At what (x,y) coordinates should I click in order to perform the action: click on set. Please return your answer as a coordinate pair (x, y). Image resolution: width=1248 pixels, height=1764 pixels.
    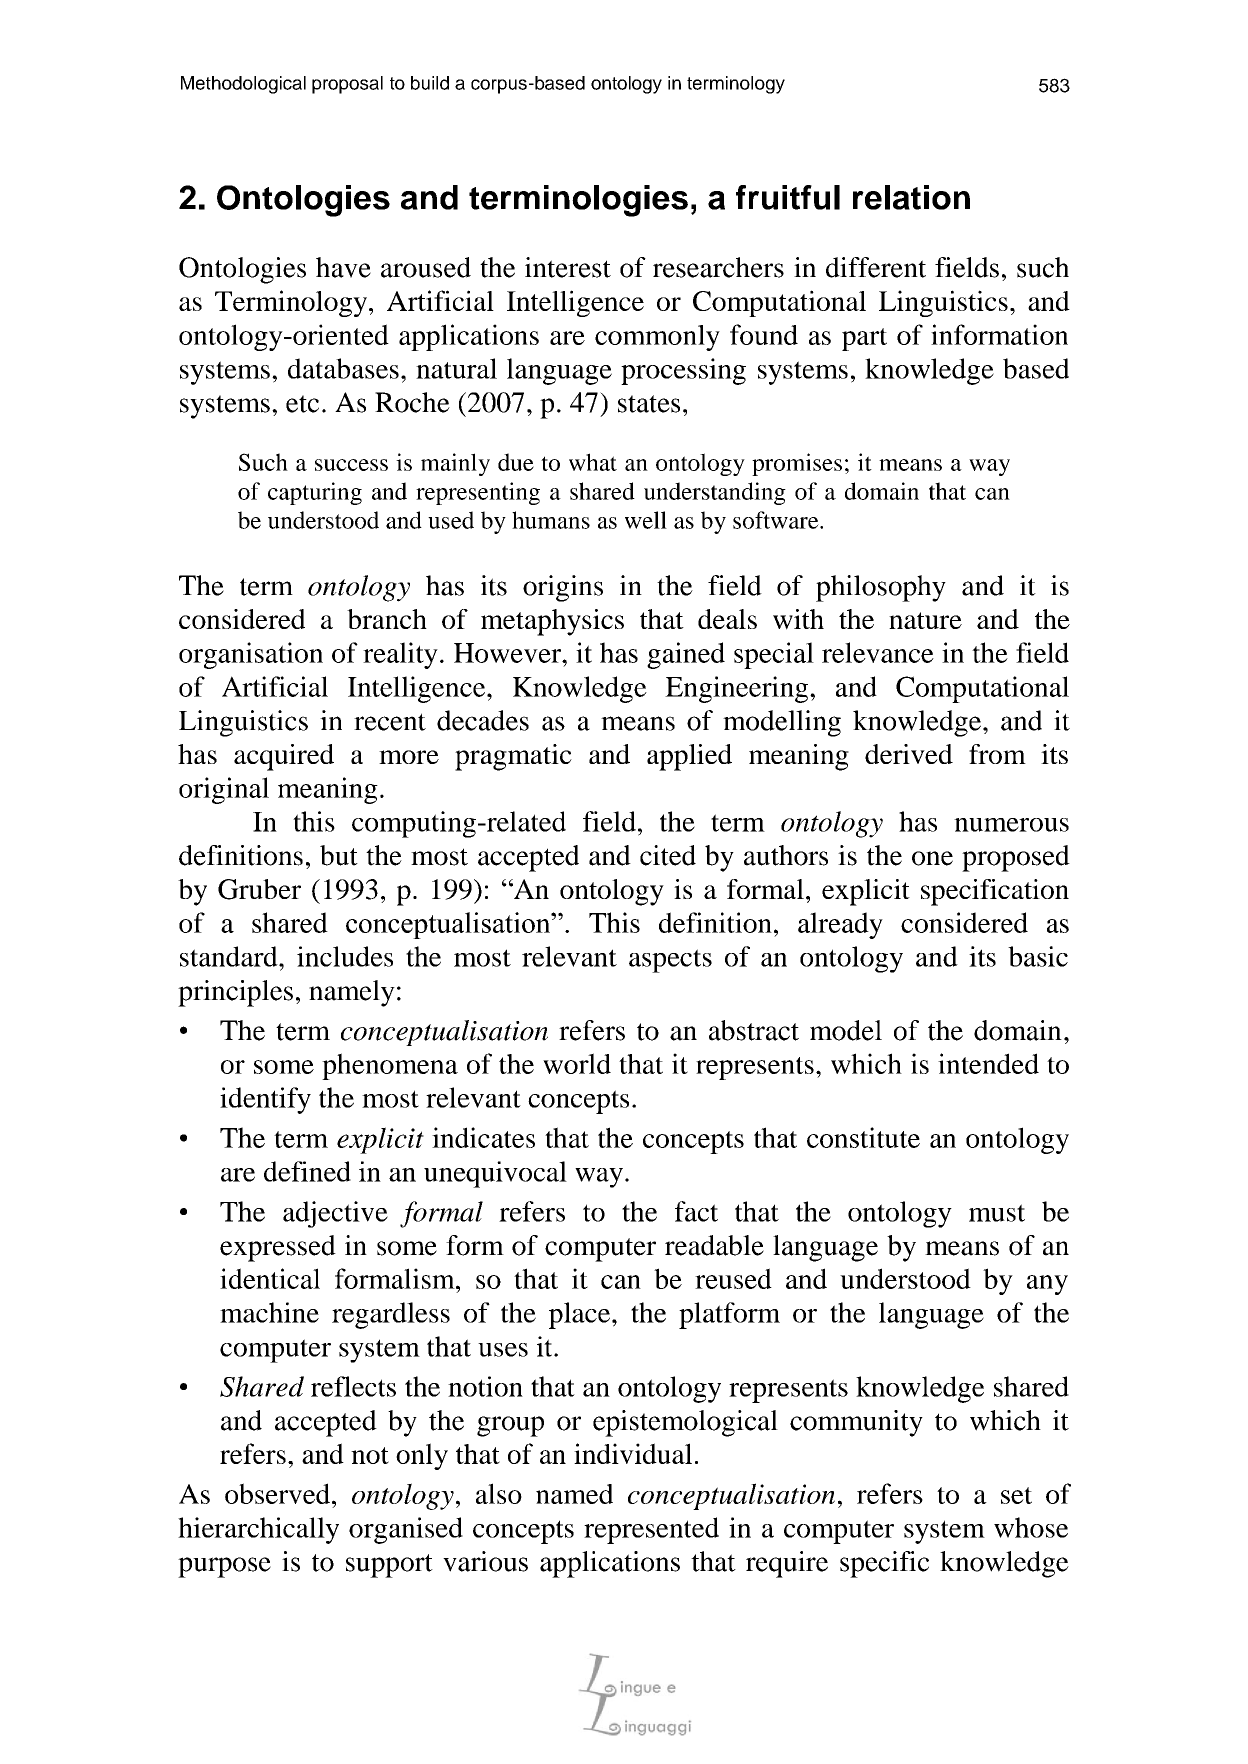
    Looking at the image, I should click on (1016, 1495).
